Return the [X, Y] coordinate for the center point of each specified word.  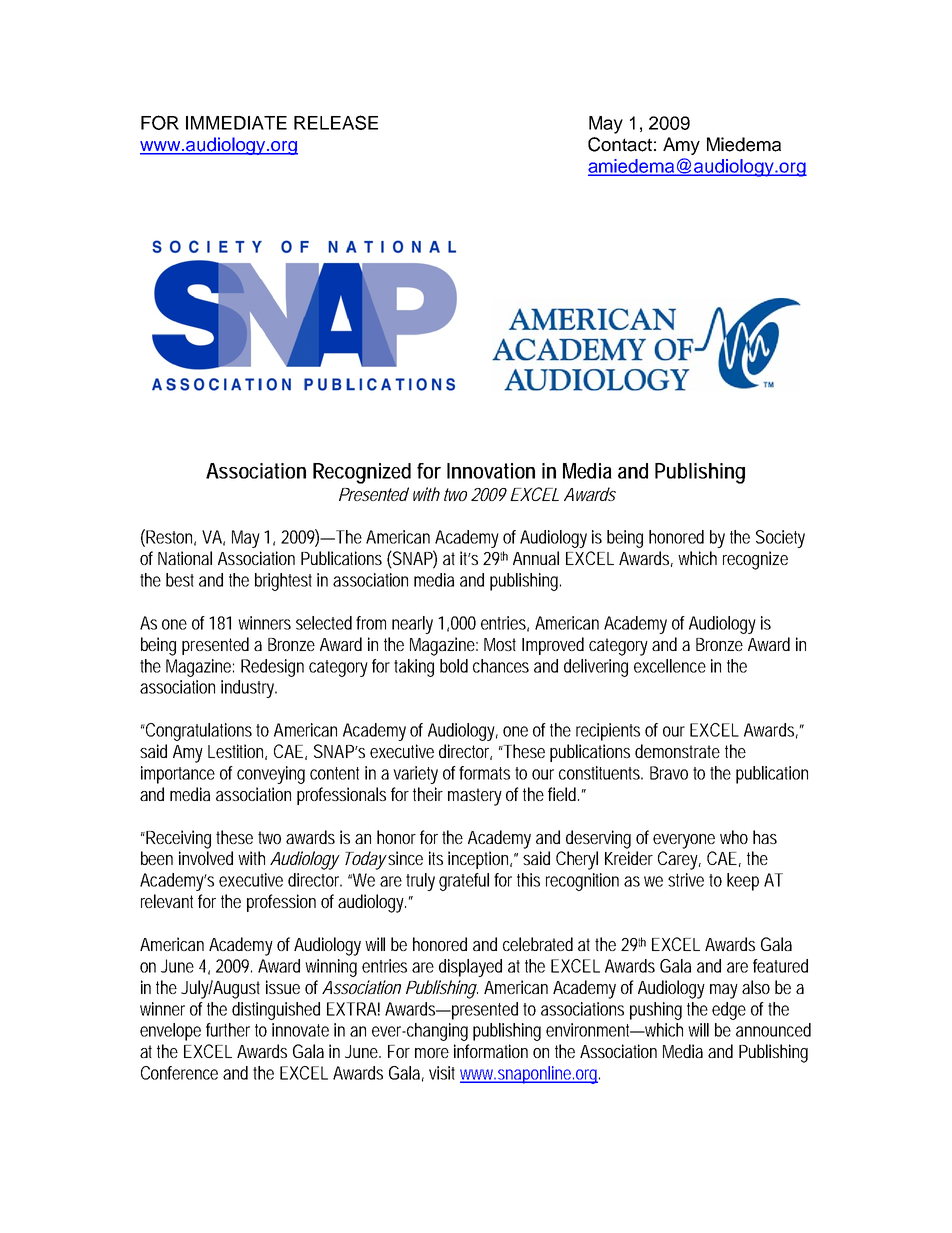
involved [206, 858]
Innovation [491, 471]
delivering [596, 668]
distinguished [276, 1011]
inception [480, 860]
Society [780, 539]
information [491, 1051]
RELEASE [336, 122]
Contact [620, 144]
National [185, 558]
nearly [412, 625]
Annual [536, 558]
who [734, 837]
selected [324, 623]
